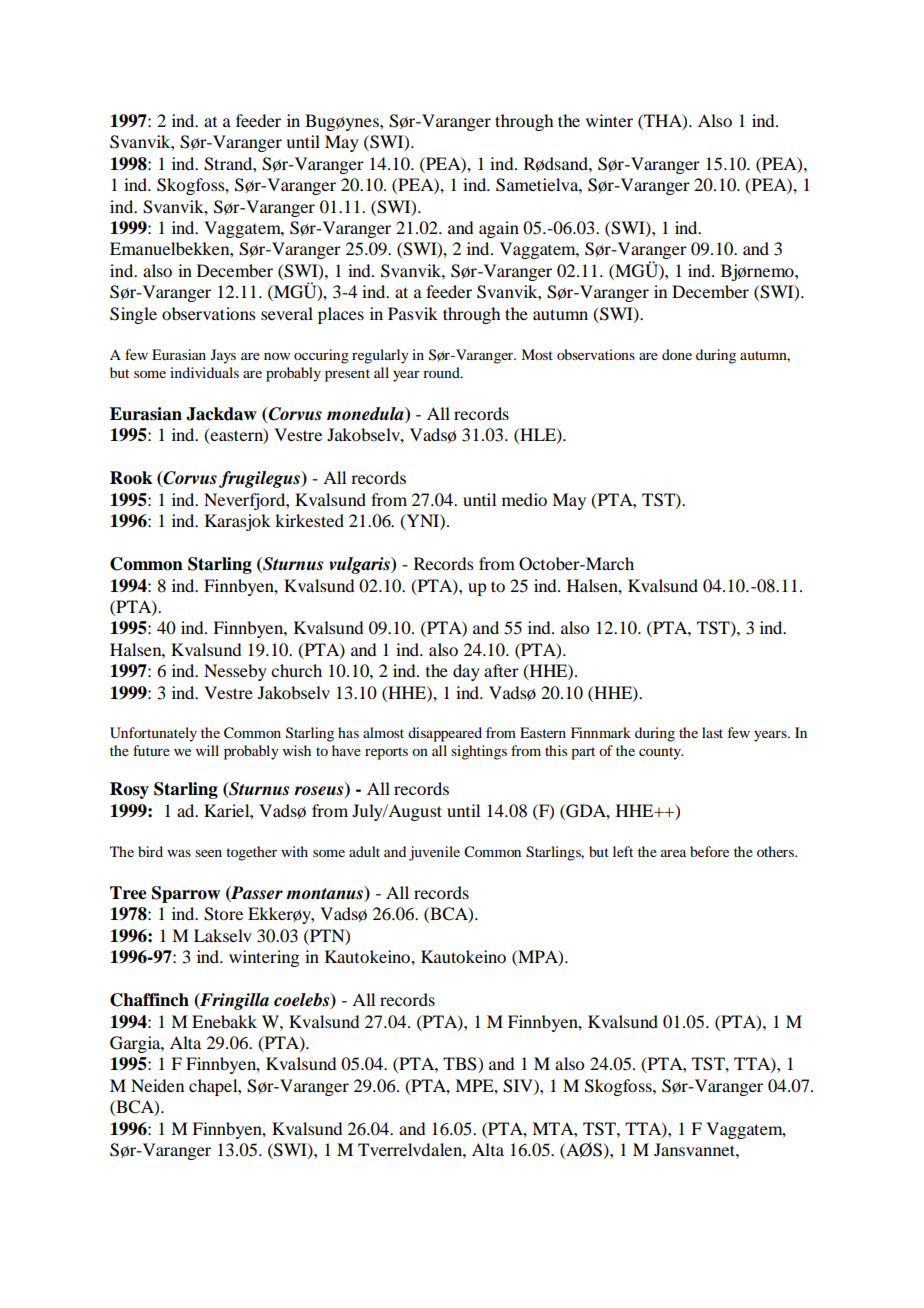 This image has height=1308, width=924. Describe the element at coordinates (499, 229) in the image. I see `again` at that location.
